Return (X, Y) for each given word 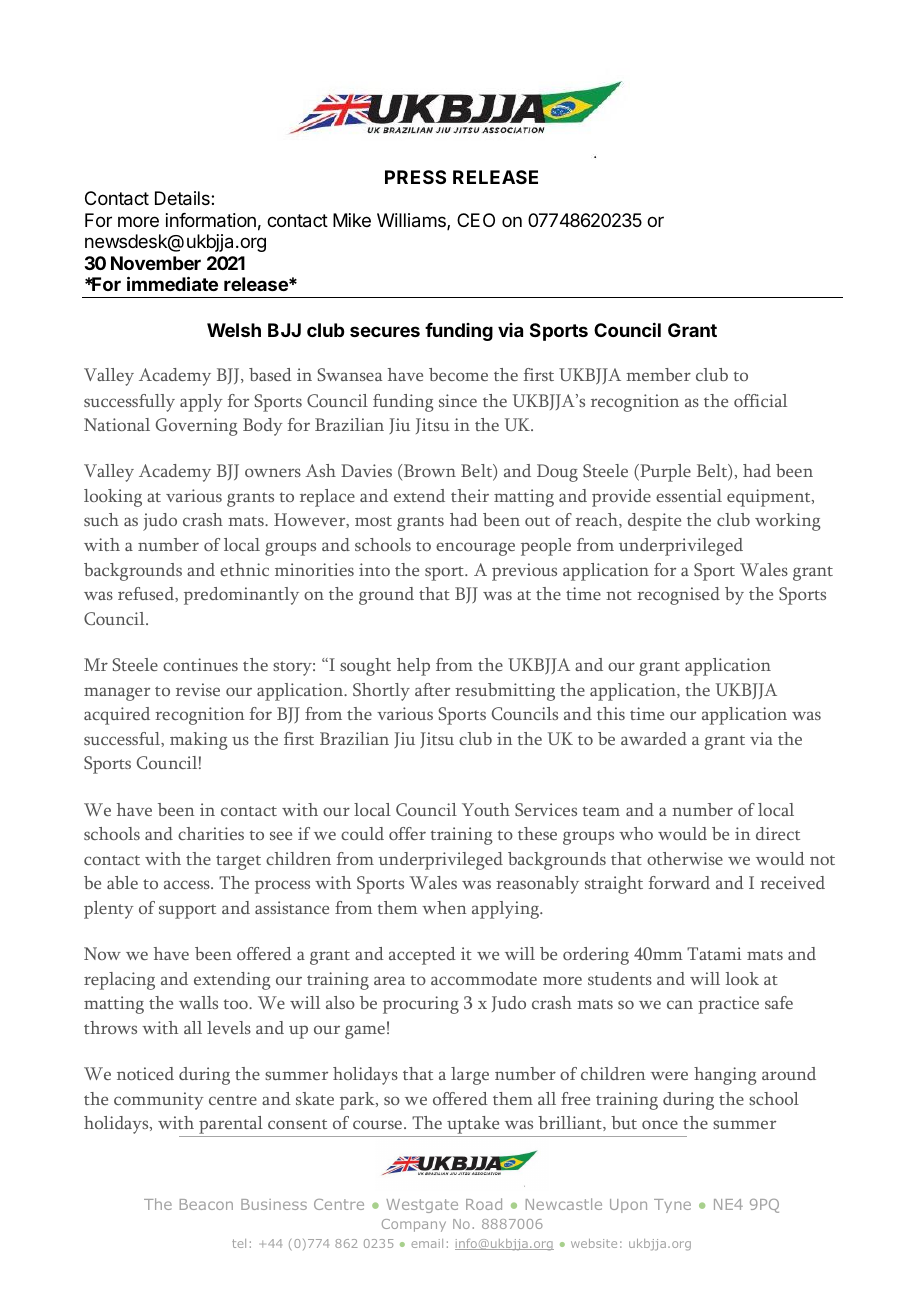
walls (198, 1002)
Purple (664, 473)
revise (198, 689)
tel (239, 1243)
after (432, 689)
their (470, 495)
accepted (422, 956)
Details (183, 198)
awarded (654, 738)
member (658, 374)
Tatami (714, 953)
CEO (476, 220)
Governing (197, 427)
